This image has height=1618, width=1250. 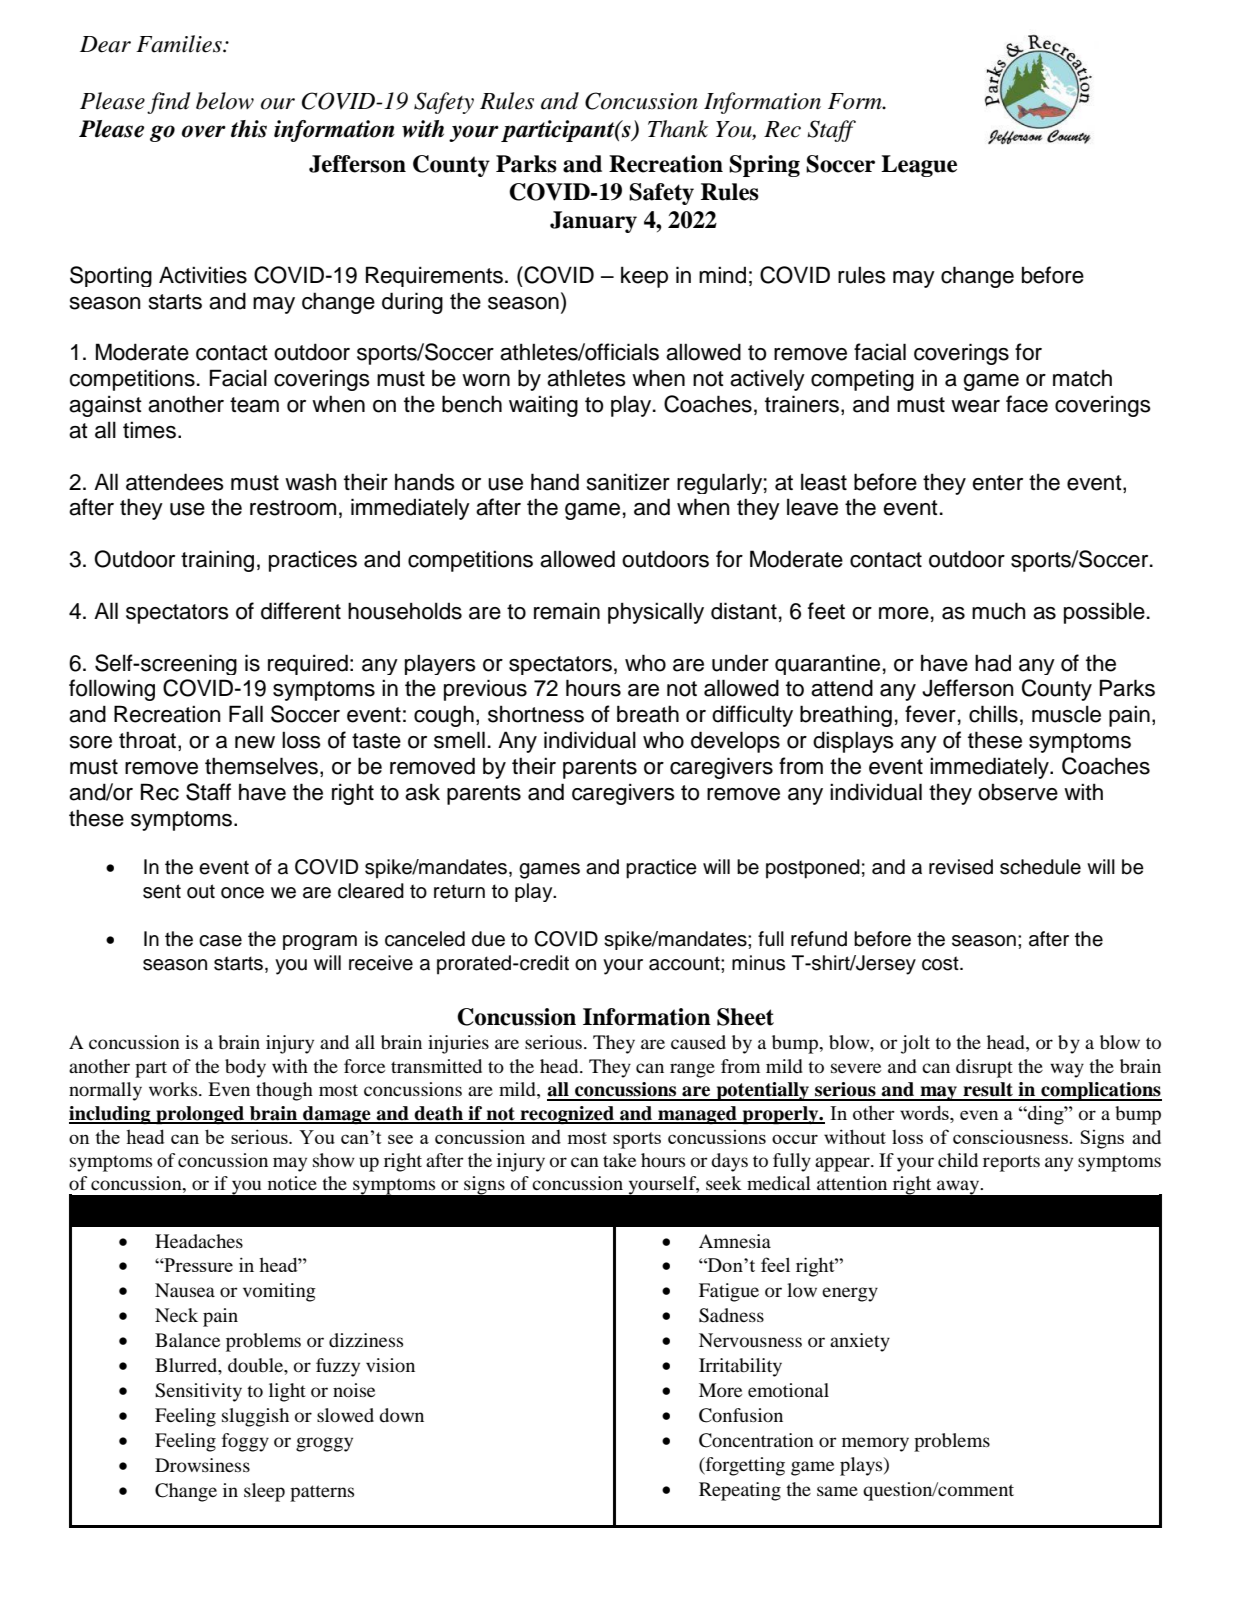 I want to click on team, so click(x=254, y=405).
